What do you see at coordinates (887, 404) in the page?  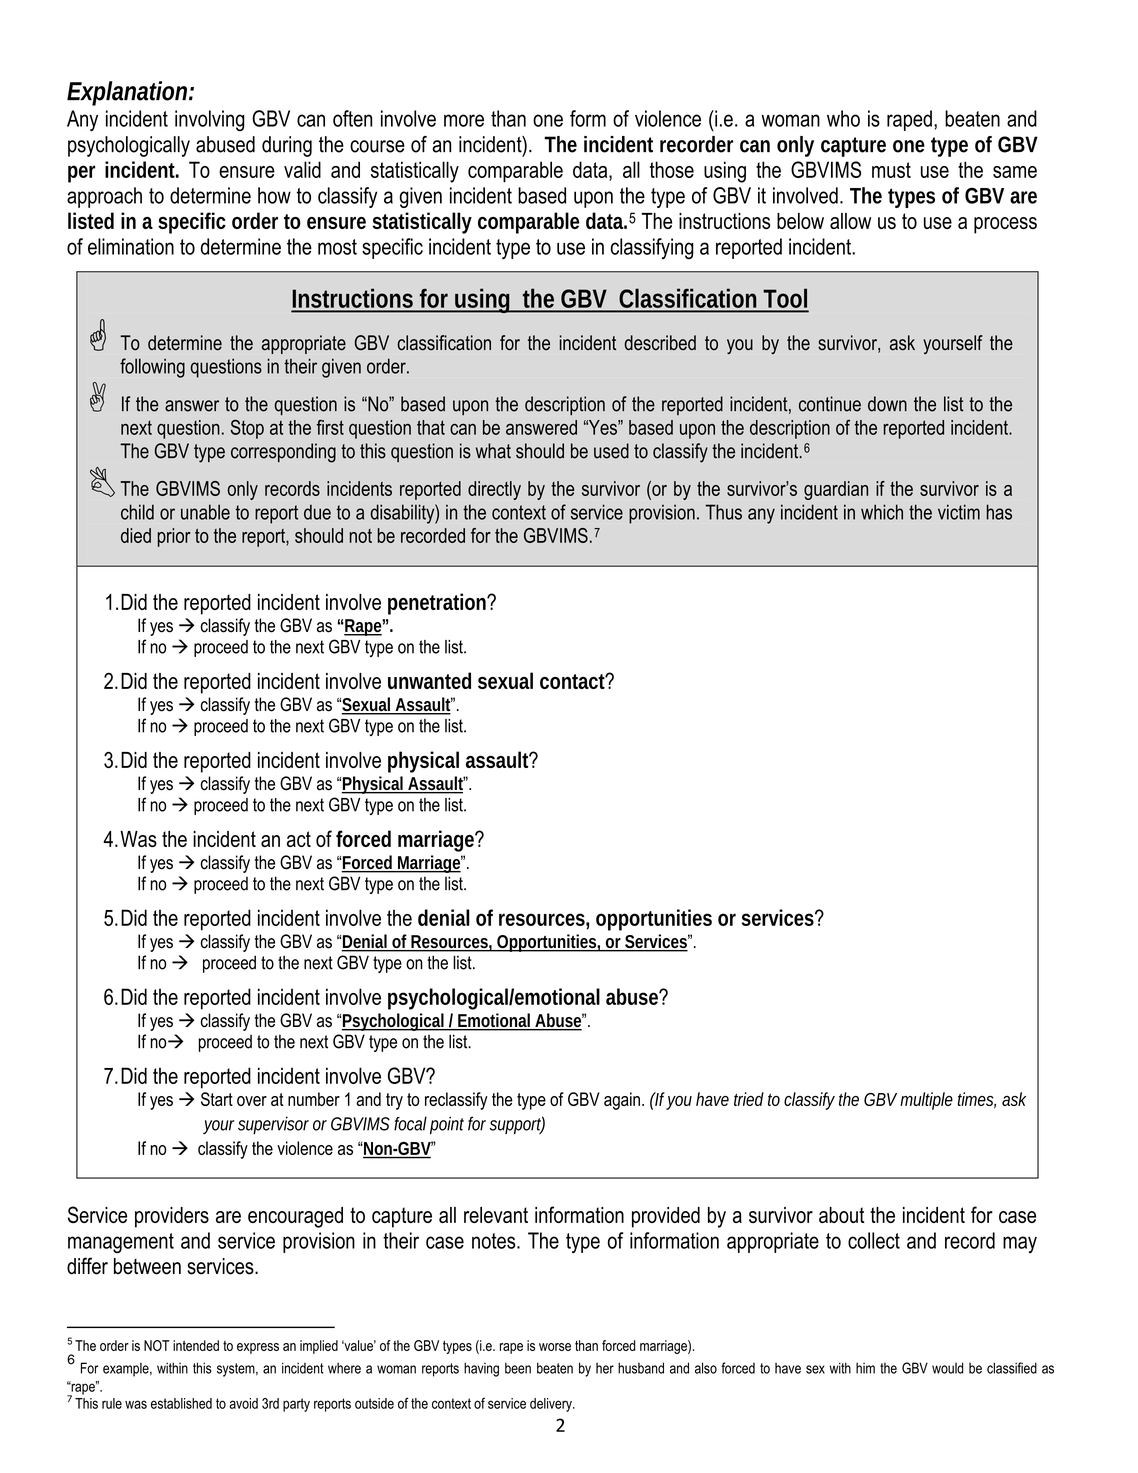 I see `down` at bounding box center [887, 404].
